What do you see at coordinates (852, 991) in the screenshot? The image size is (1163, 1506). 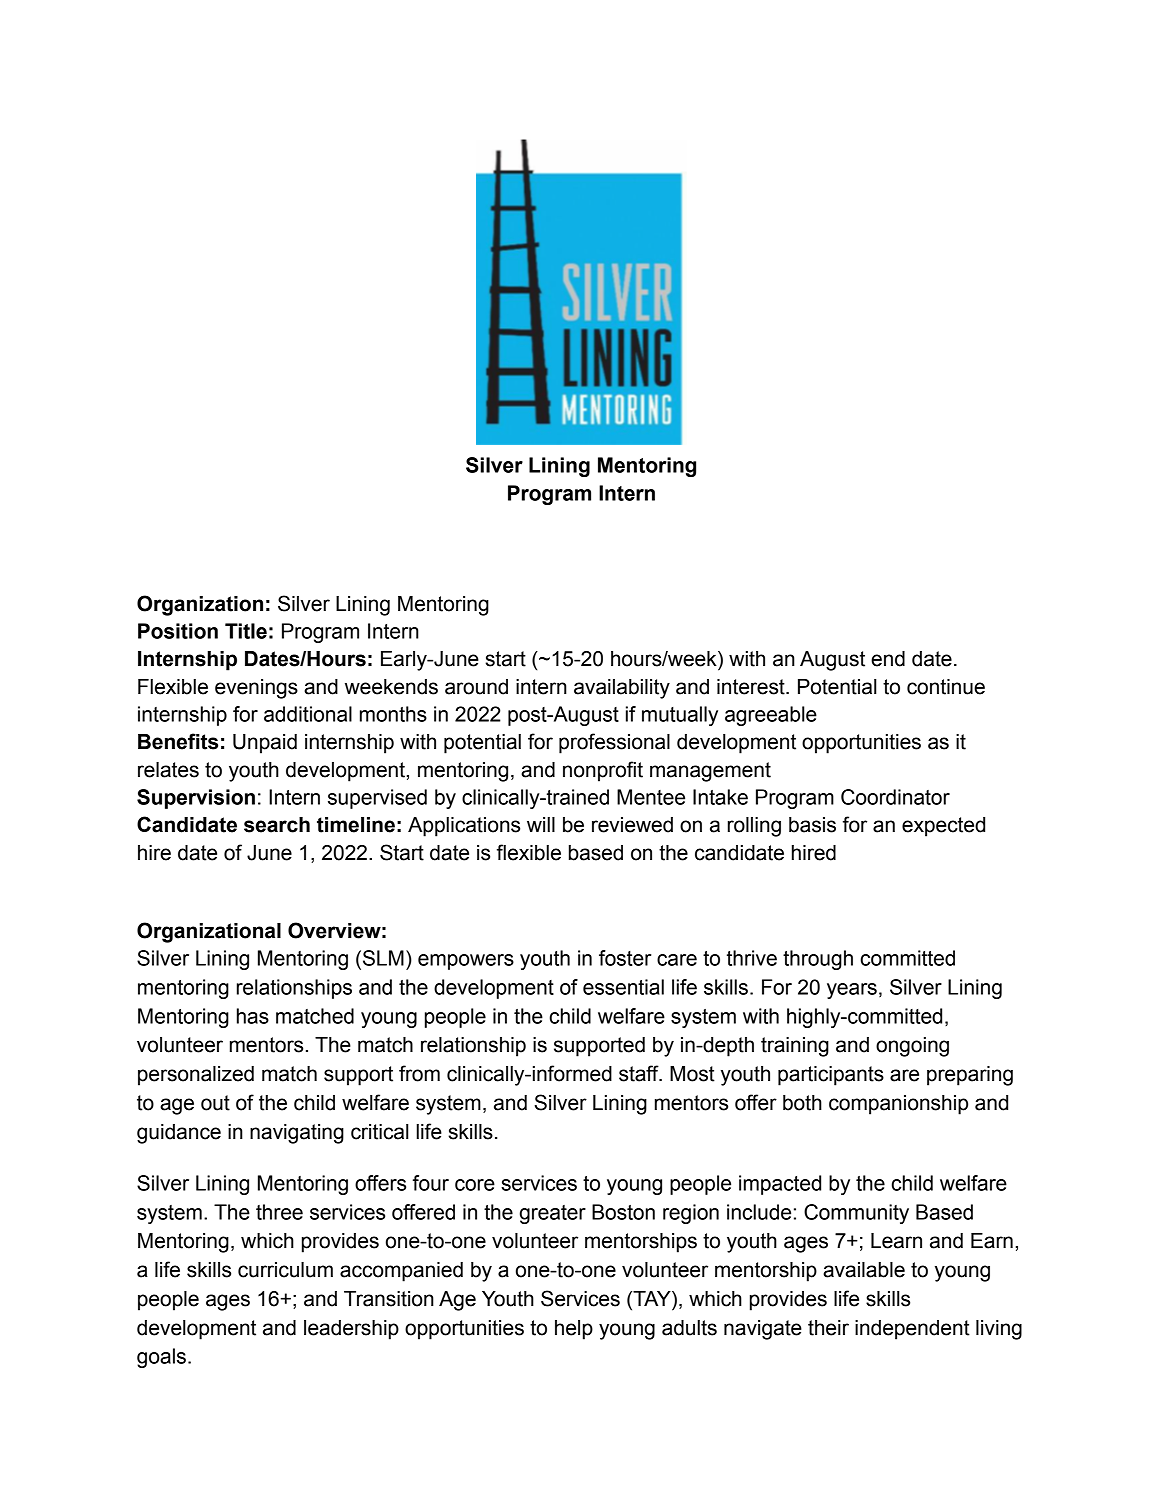 I see `years` at bounding box center [852, 991].
